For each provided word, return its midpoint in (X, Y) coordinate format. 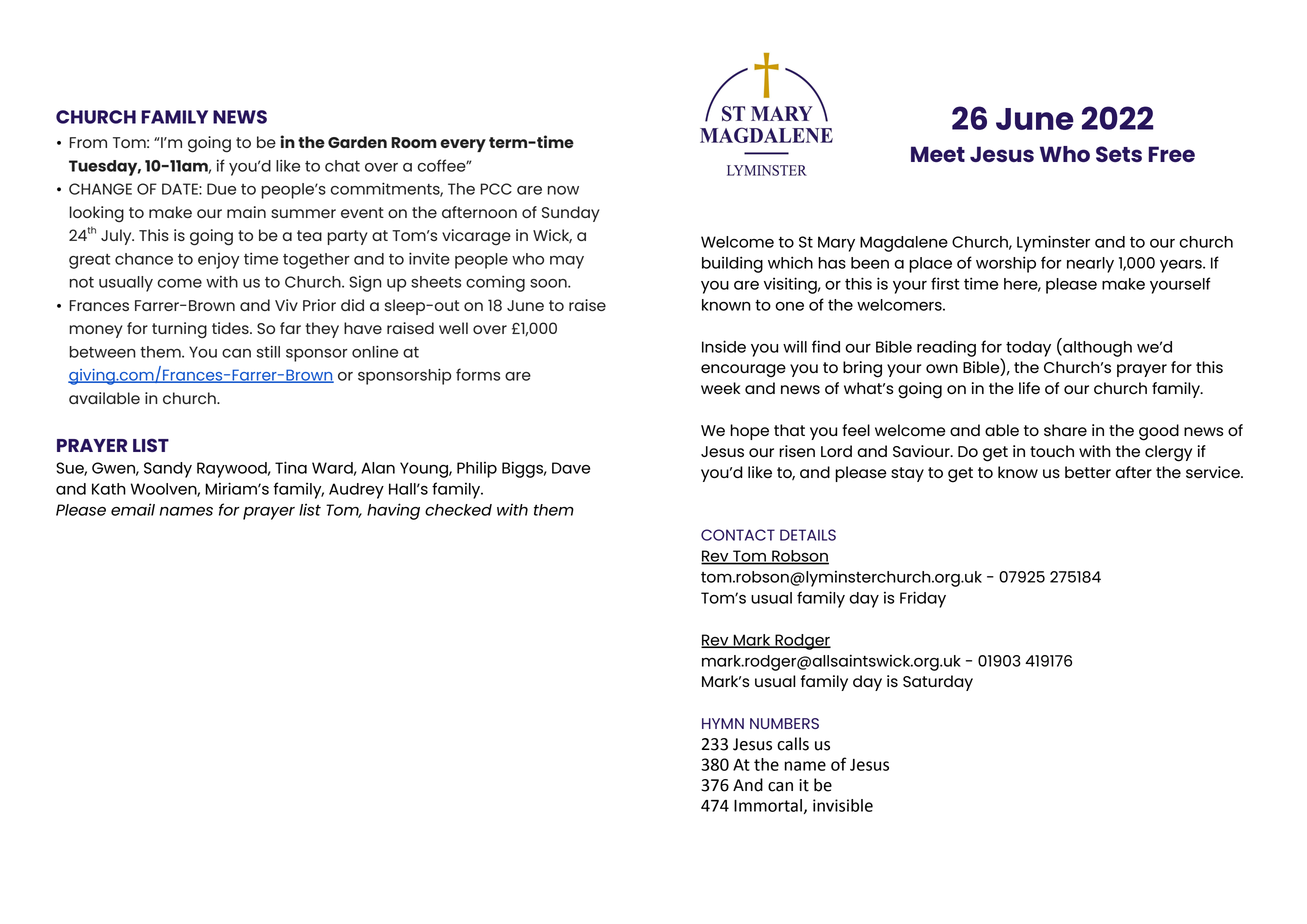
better (1088, 472)
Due (221, 189)
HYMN (723, 723)
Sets (1119, 154)
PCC (496, 189)
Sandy (168, 470)
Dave (571, 468)
